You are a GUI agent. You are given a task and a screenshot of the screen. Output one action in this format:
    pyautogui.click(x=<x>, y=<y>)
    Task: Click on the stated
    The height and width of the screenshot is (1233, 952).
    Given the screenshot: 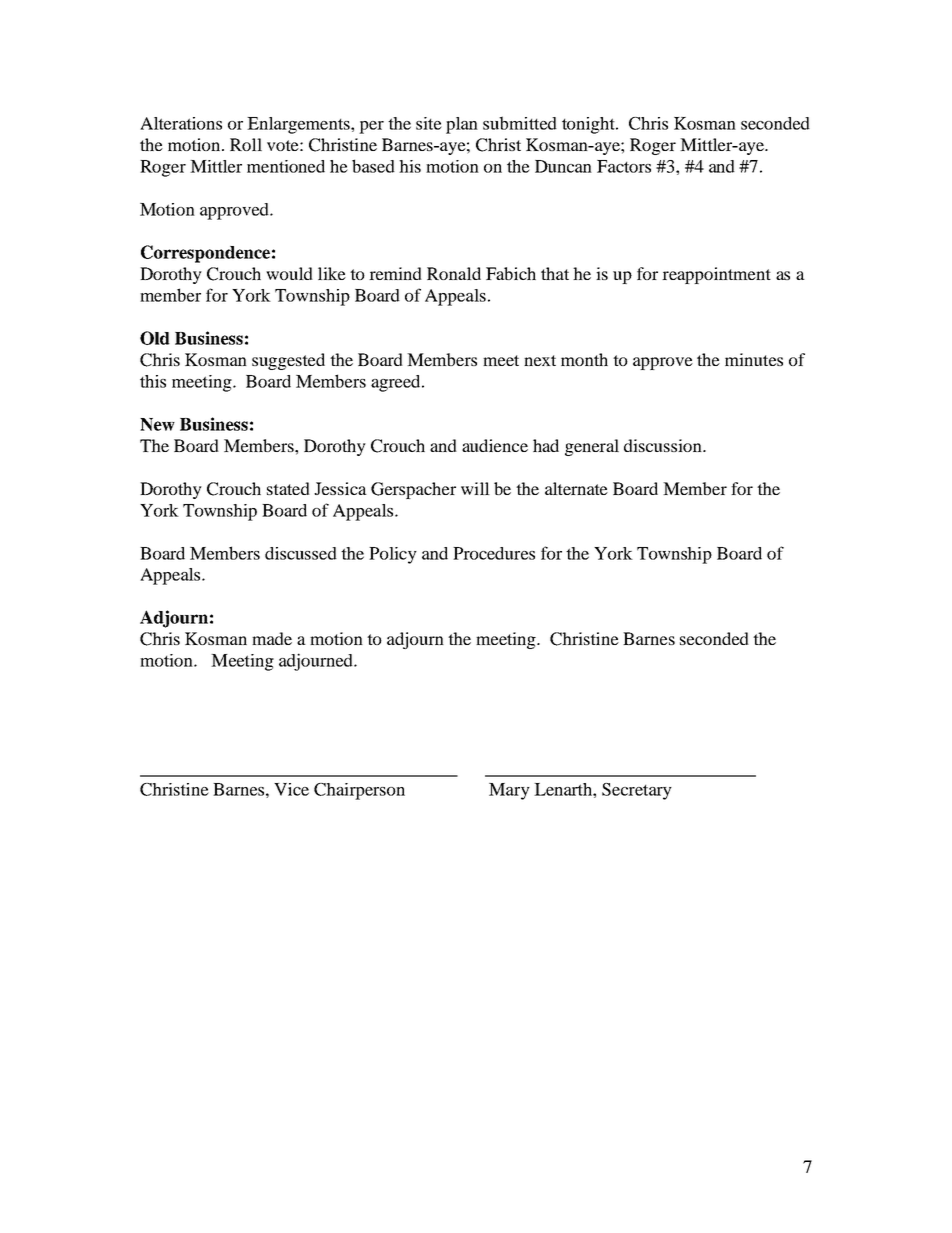 What is the action you would take?
    pyautogui.click(x=288, y=488)
